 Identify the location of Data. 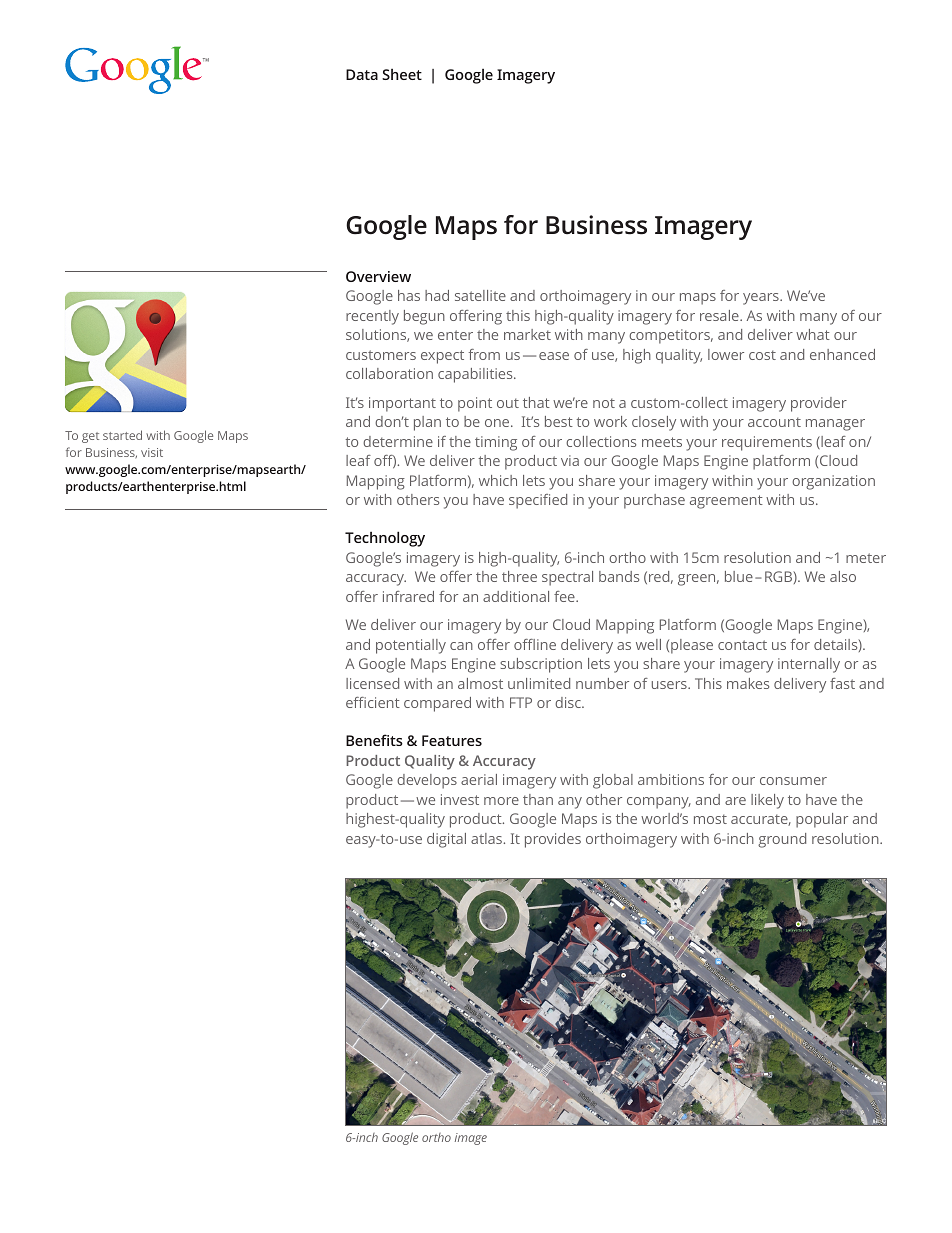
(362, 74).
